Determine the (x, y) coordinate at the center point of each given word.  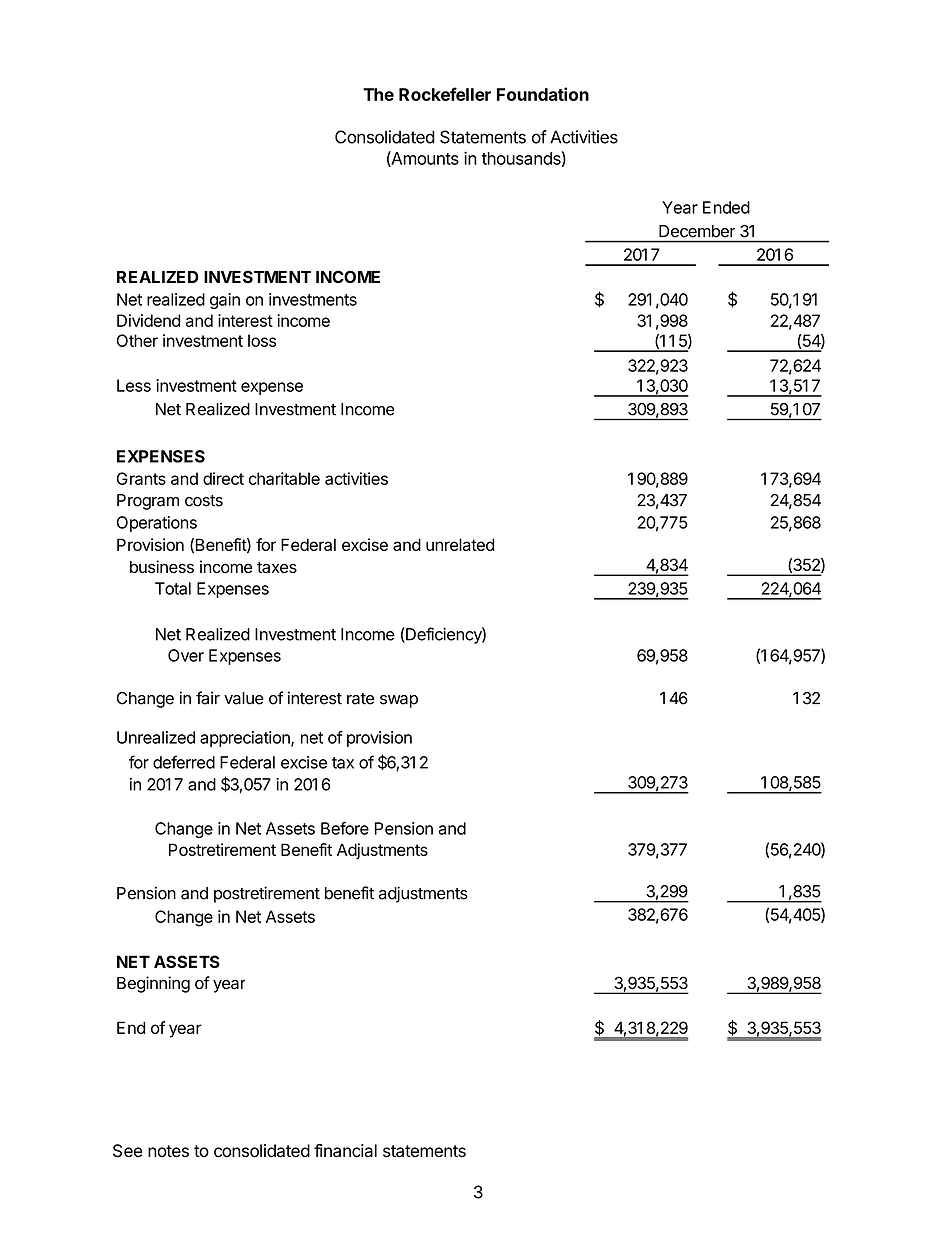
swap (399, 701)
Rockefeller (445, 94)
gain (225, 301)
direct (223, 478)
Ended (726, 207)
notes (168, 1151)
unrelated (460, 544)
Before (345, 828)
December (697, 231)
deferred (184, 762)
